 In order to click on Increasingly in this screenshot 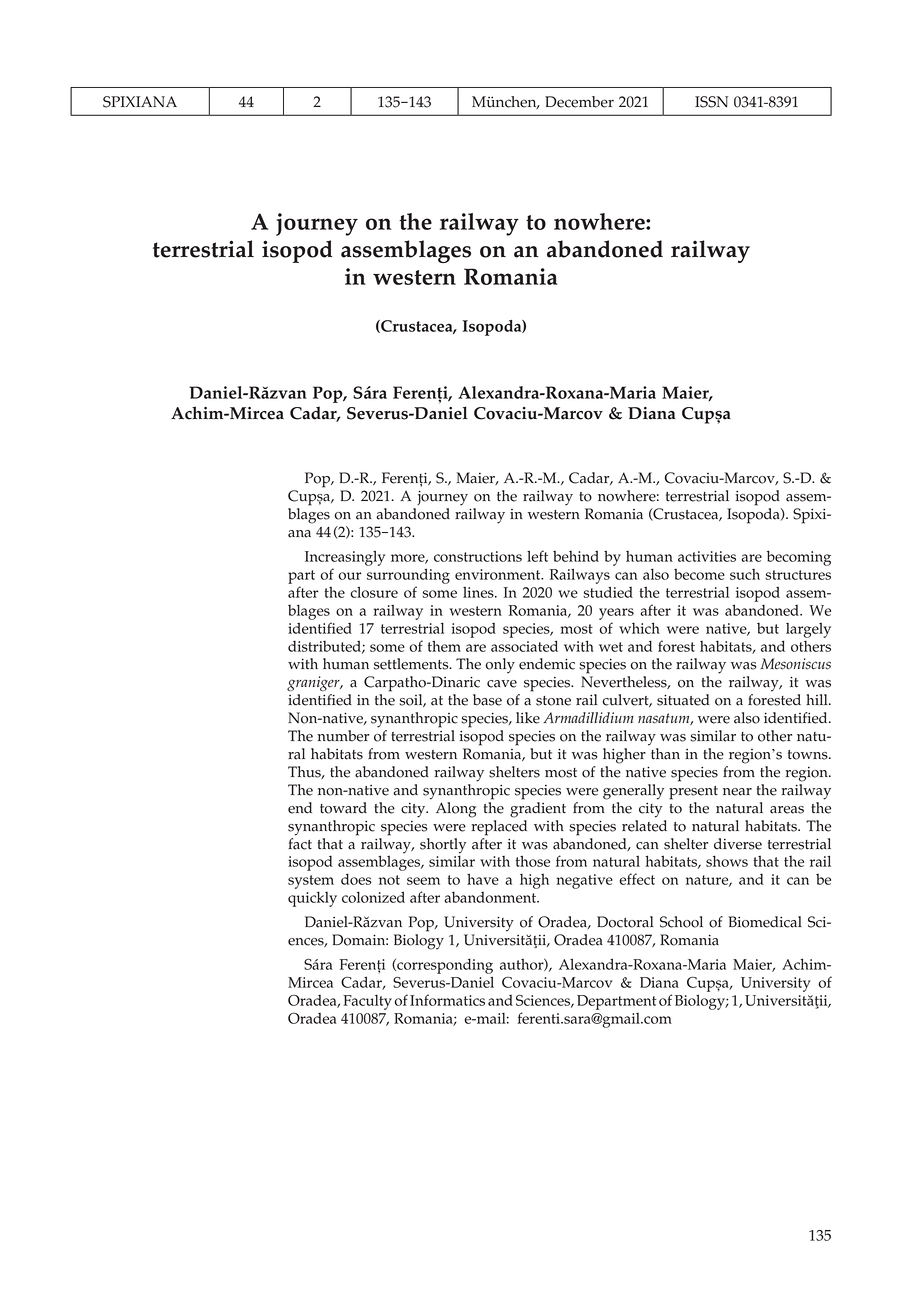, I will do `click(345, 558)`.
